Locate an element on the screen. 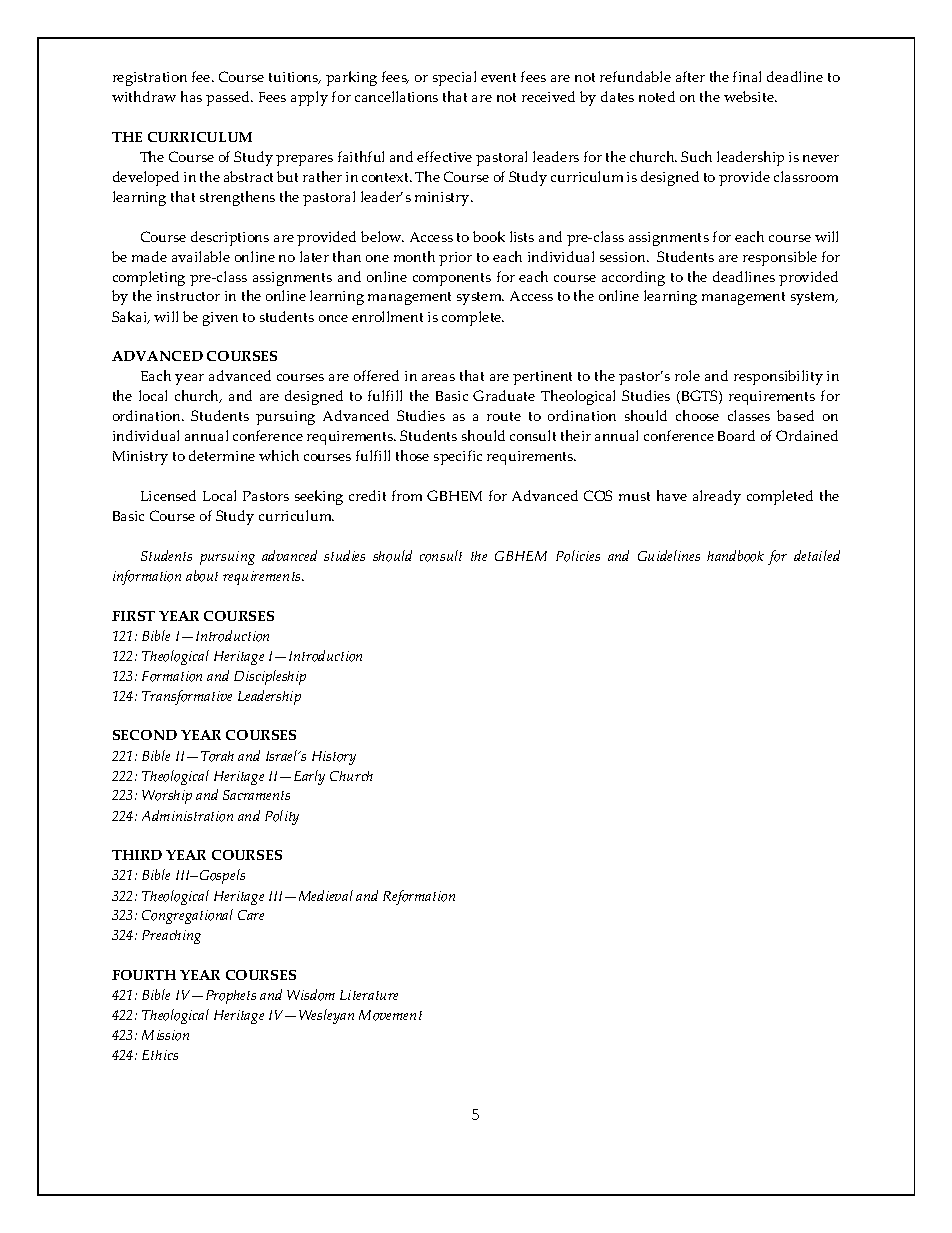 The width and height of the screenshot is (952, 1233). special is located at coordinates (454, 78).
